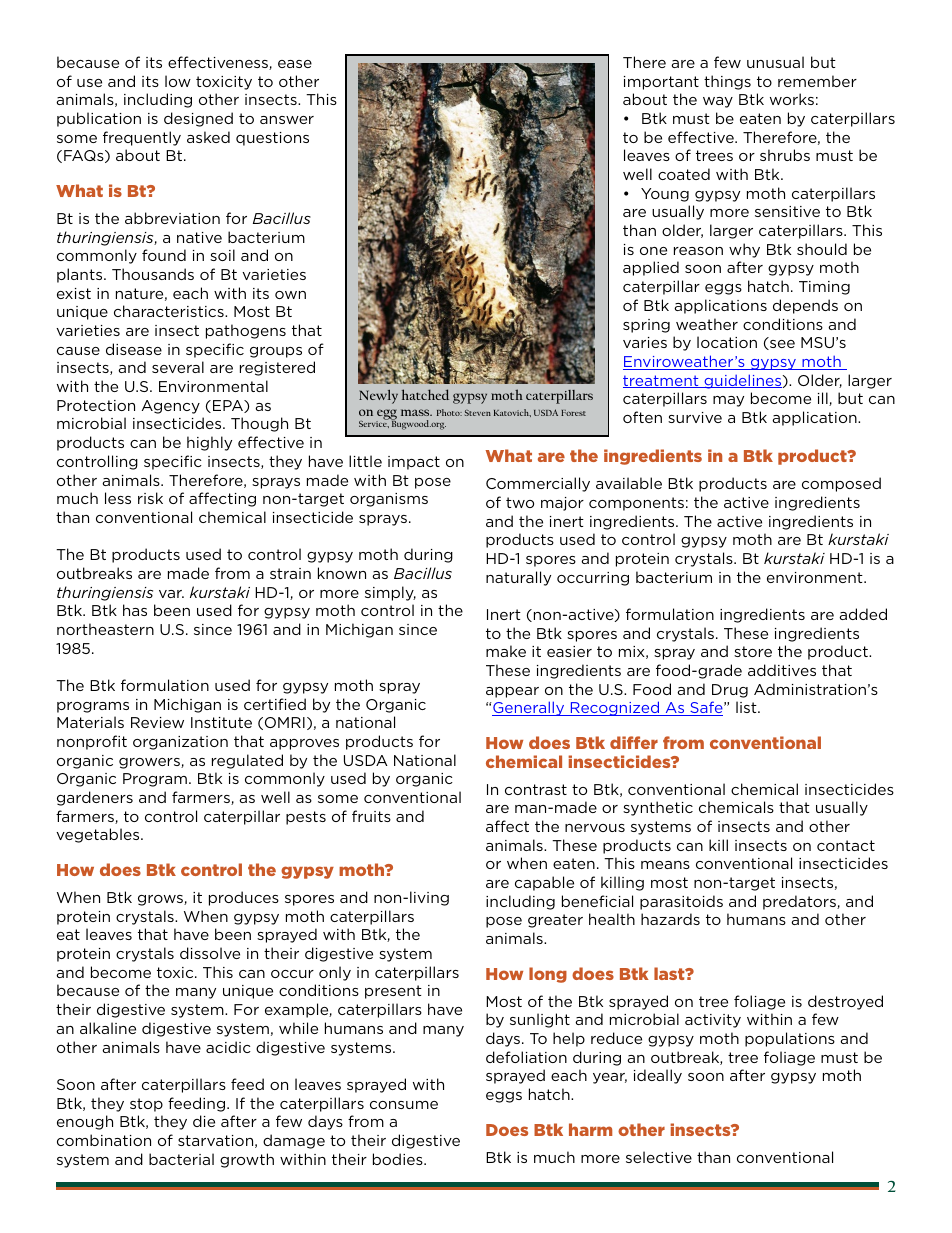 This screenshot has width=952, height=1233. What do you see at coordinates (157, 722) in the screenshot?
I see `Review` at bounding box center [157, 722].
